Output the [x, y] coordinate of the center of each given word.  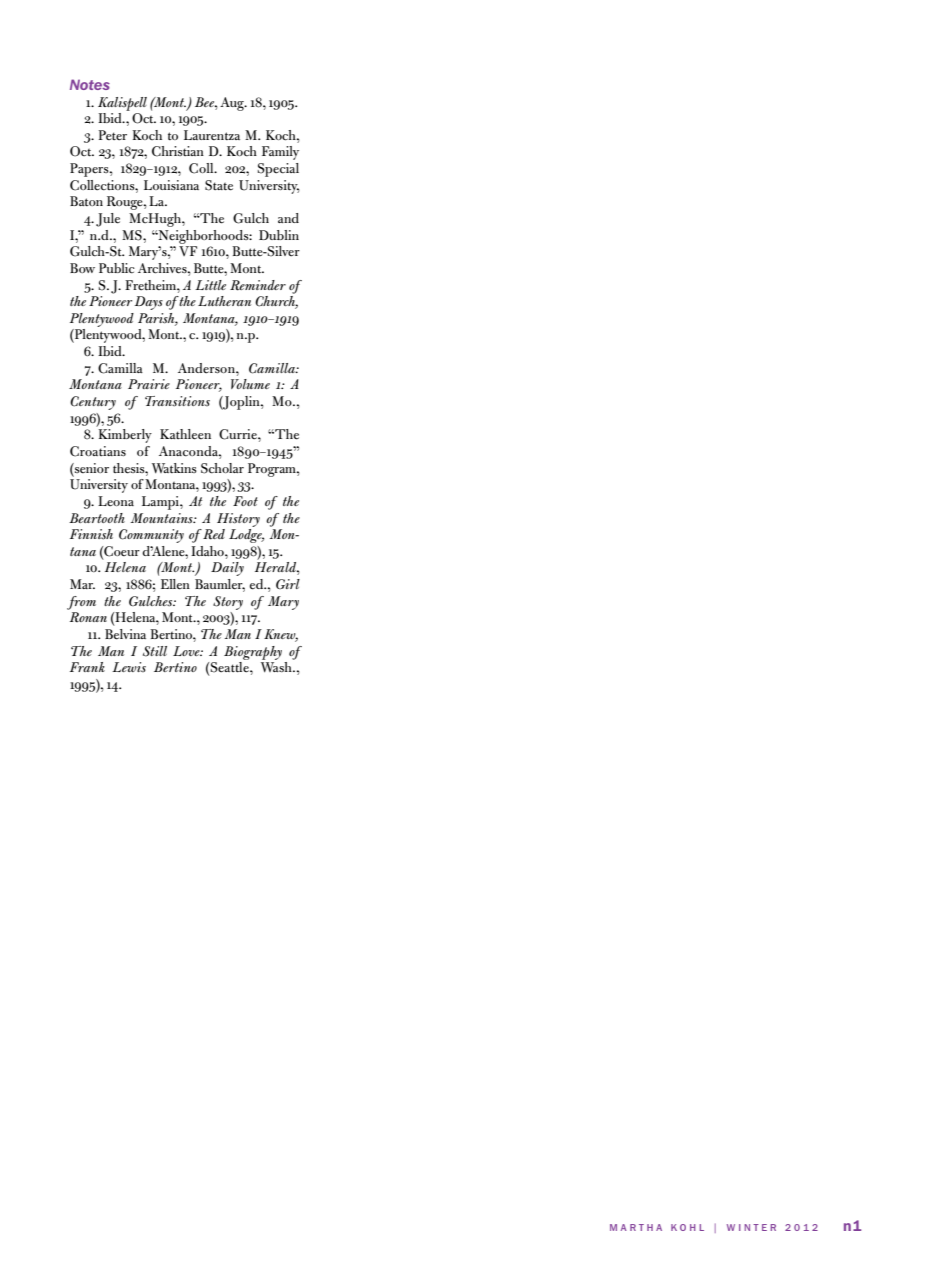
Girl [288, 584]
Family [280, 153]
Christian [178, 151]
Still [155, 651]
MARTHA [636, 1227]
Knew [281, 635]
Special [278, 170]
